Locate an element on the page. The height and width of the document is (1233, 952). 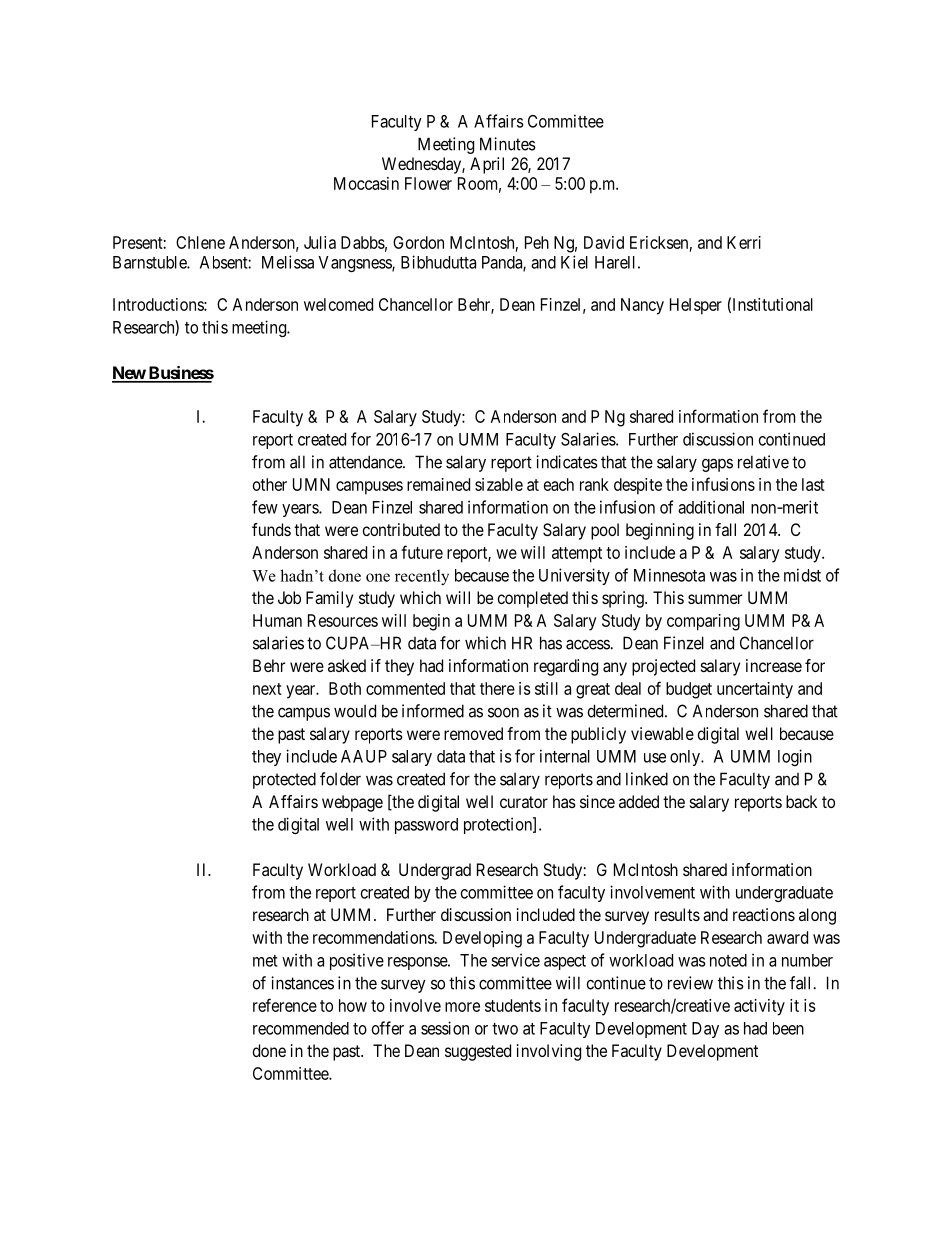
Minutes is located at coordinates (508, 144).
